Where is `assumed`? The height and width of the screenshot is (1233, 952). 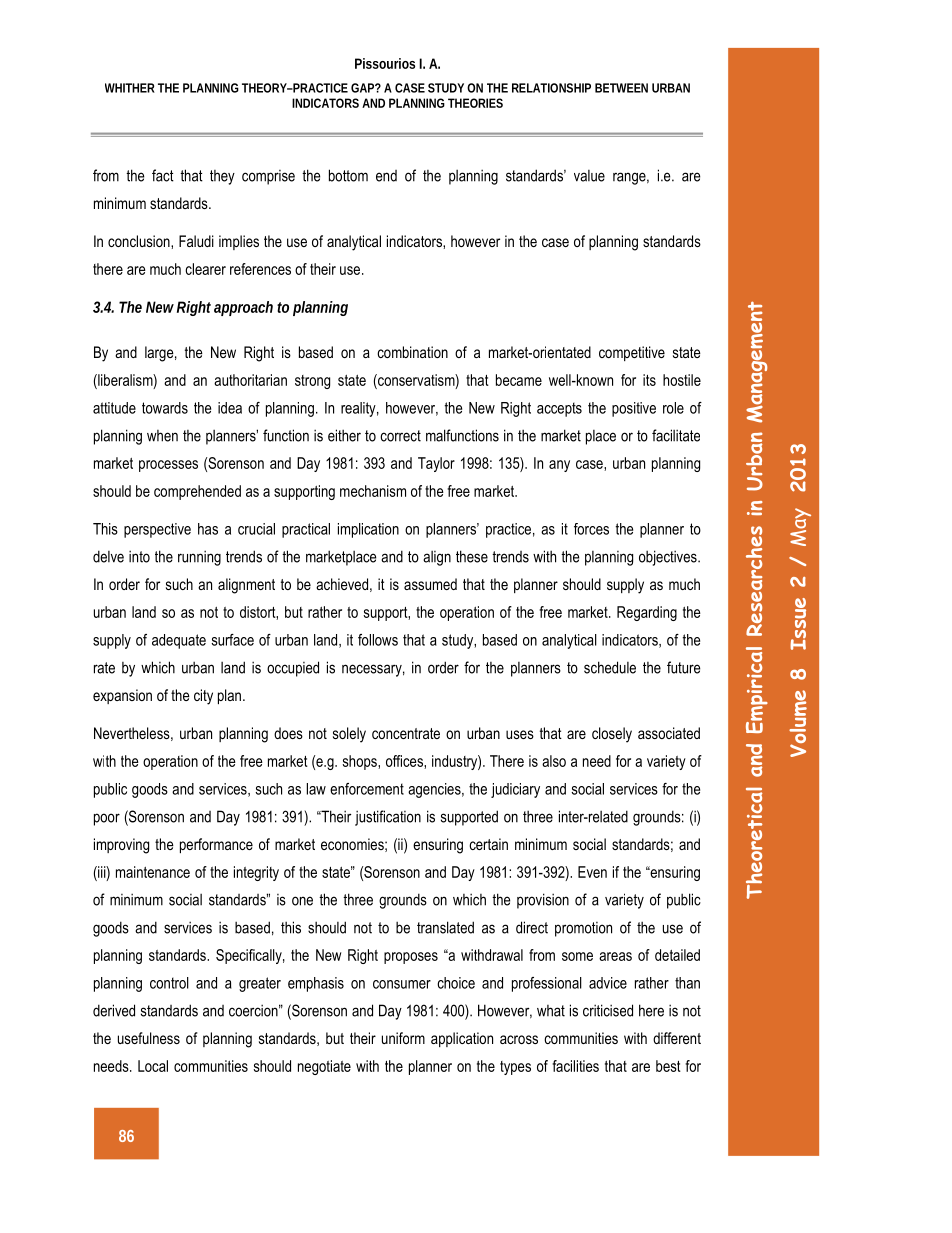
assumed is located at coordinates (430, 584).
